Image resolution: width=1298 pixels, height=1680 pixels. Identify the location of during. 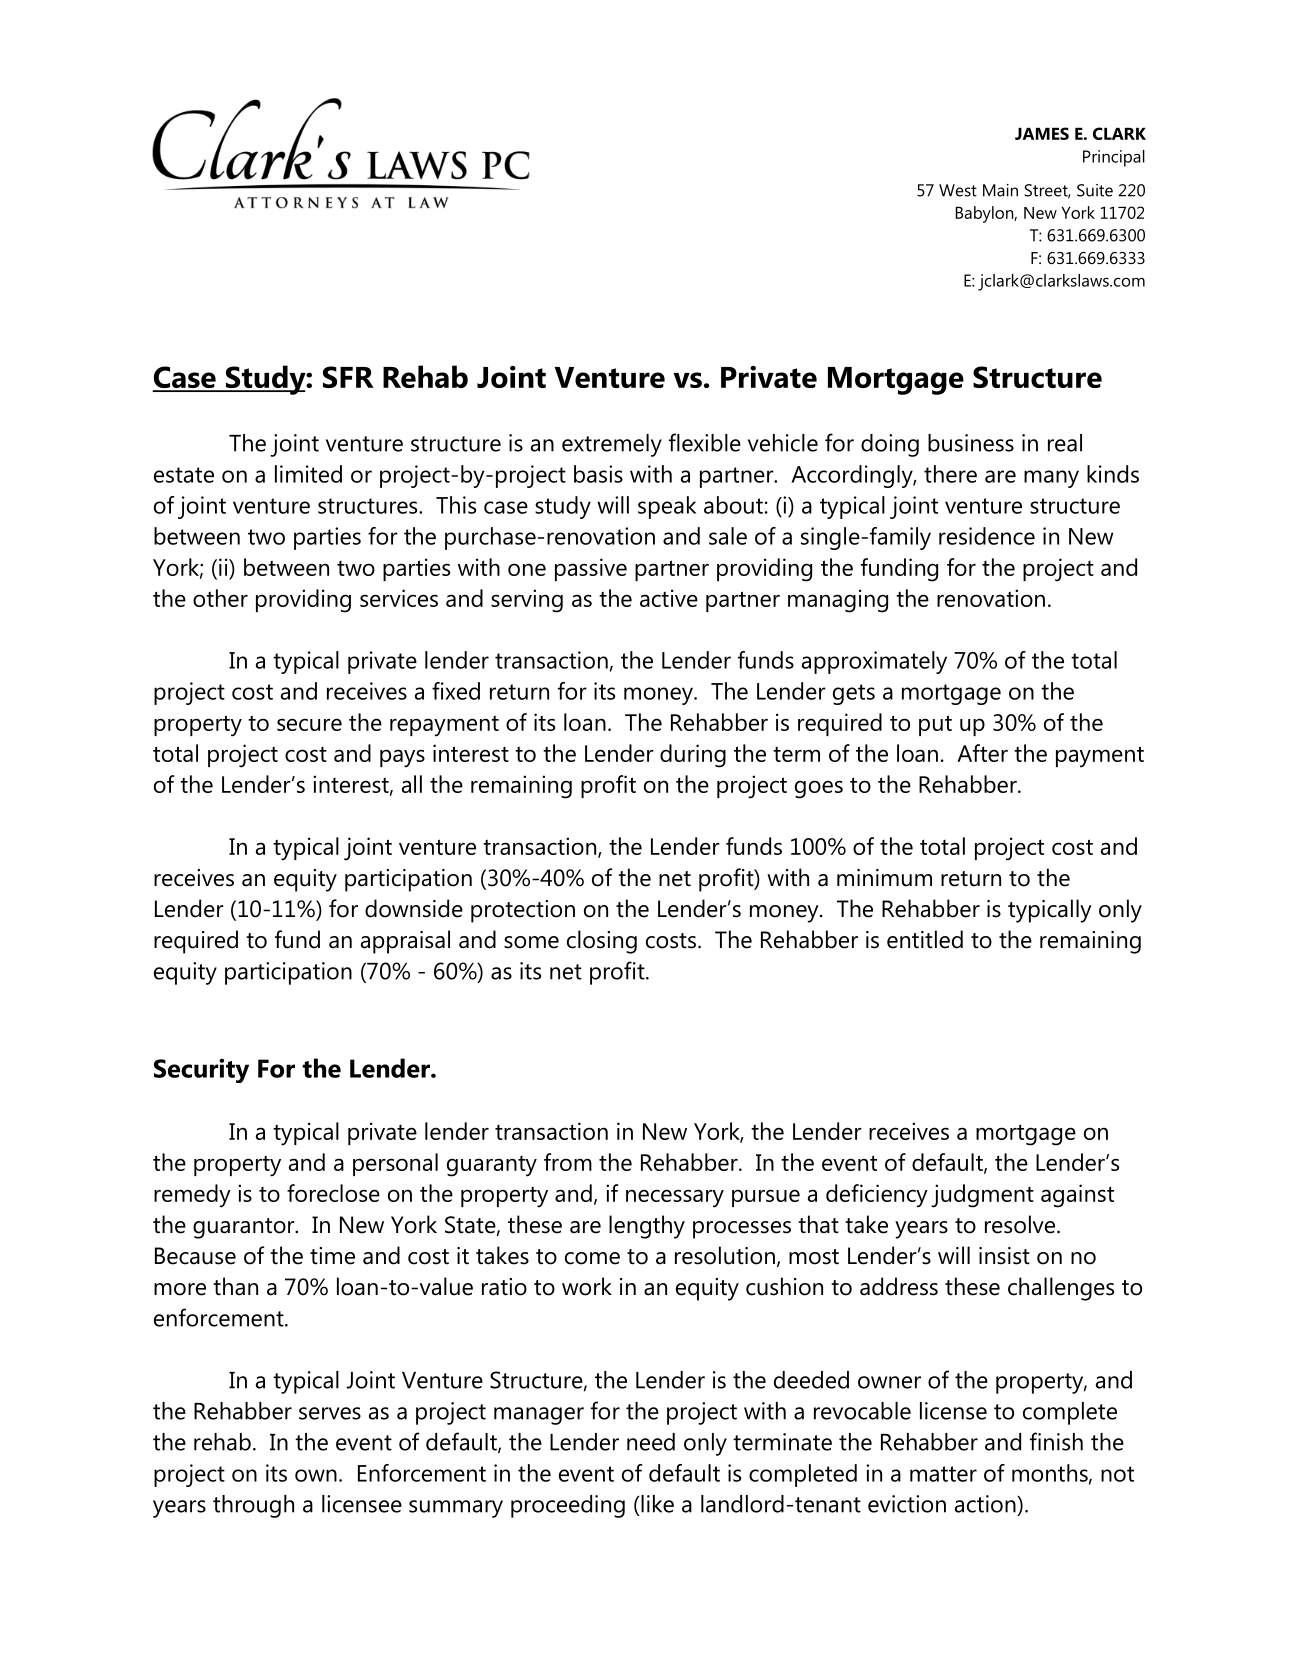
(693, 756).
